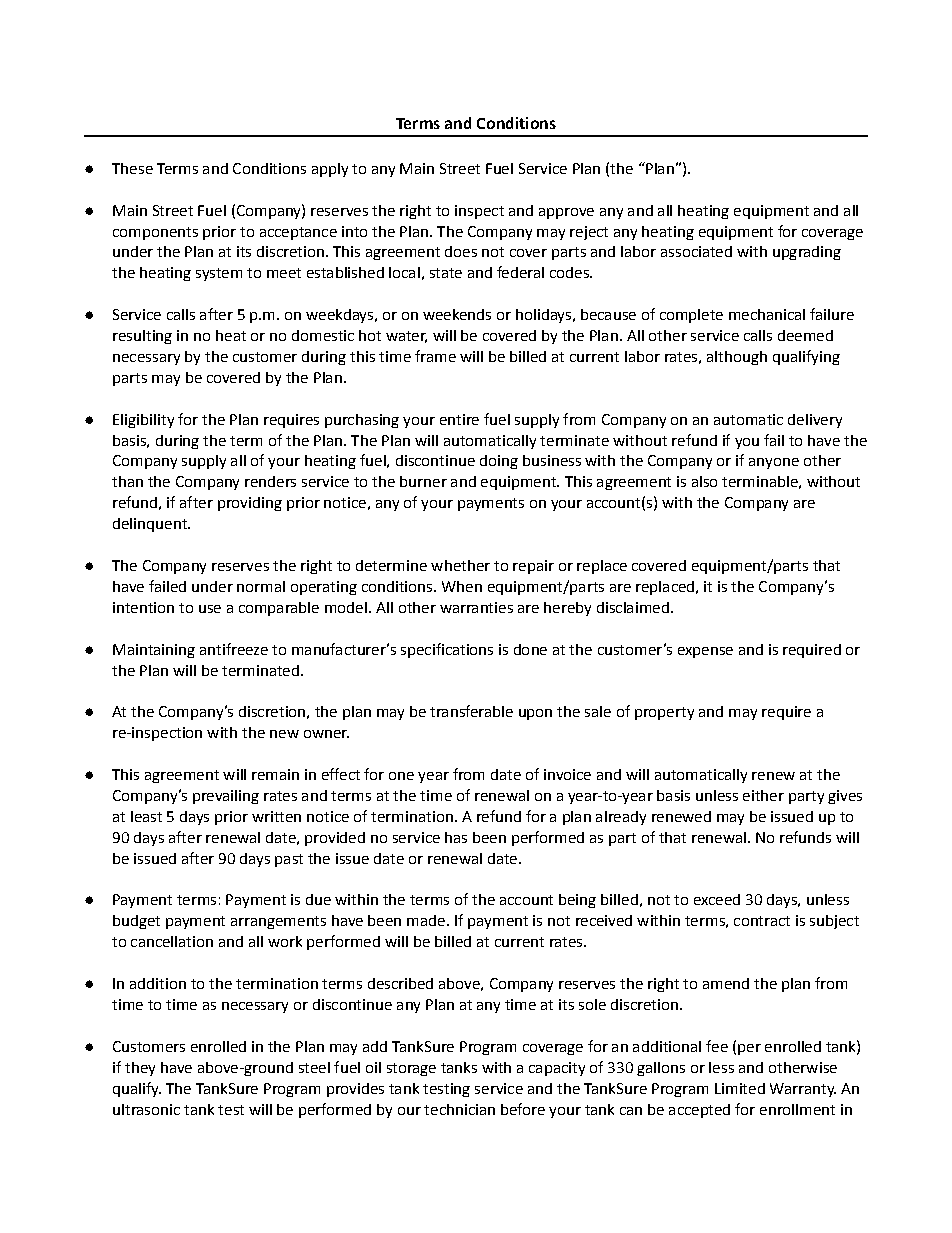 The image size is (952, 1233). What do you see at coordinates (815, 421) in the page?
I see `delivery` at bounding box center [815, 421].
